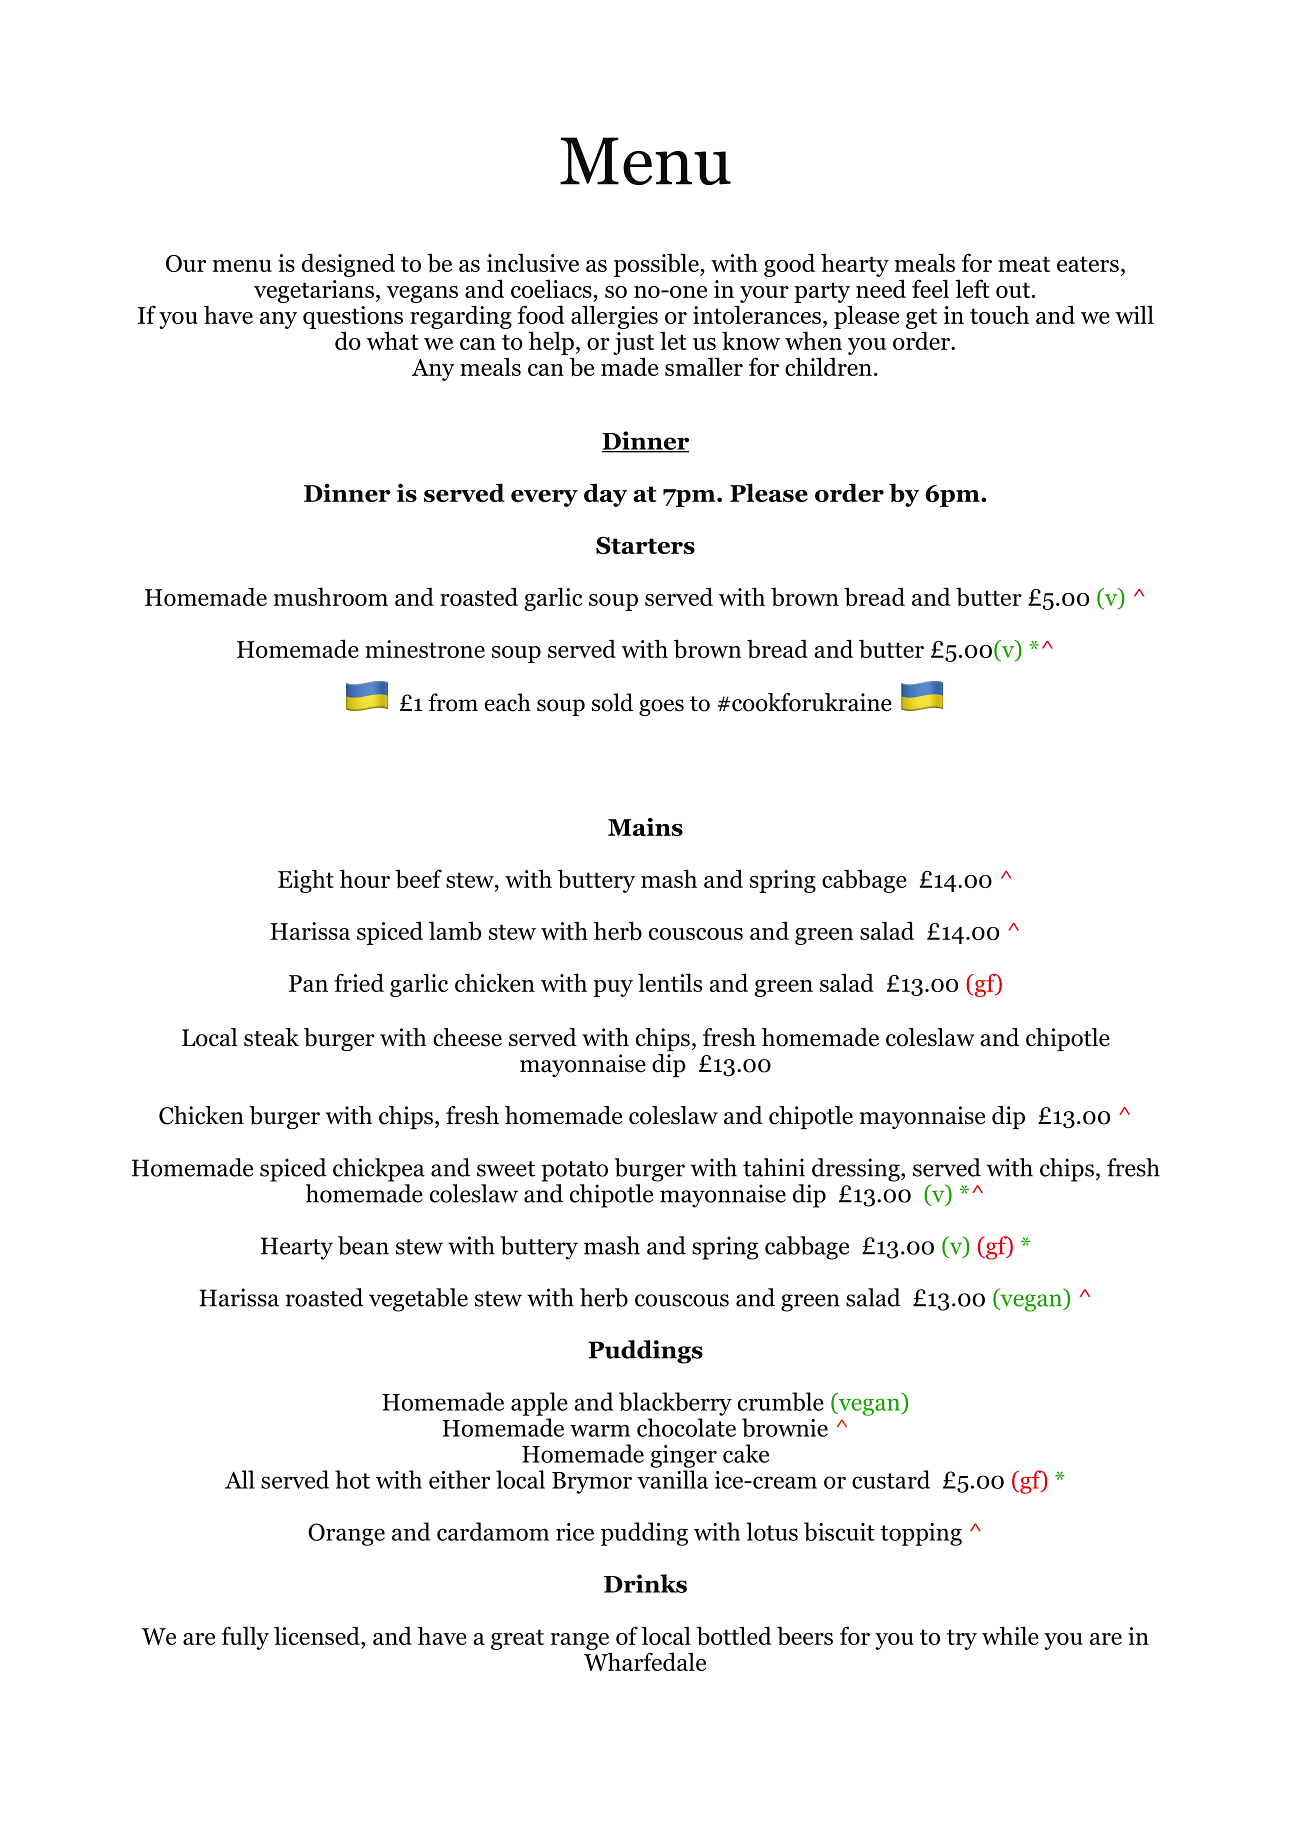 Image resolution: width=1291 pixels, height=1826 pixels. Describe the element at coordinates (857, 1170) in the image. I see `dressing` at that location.
